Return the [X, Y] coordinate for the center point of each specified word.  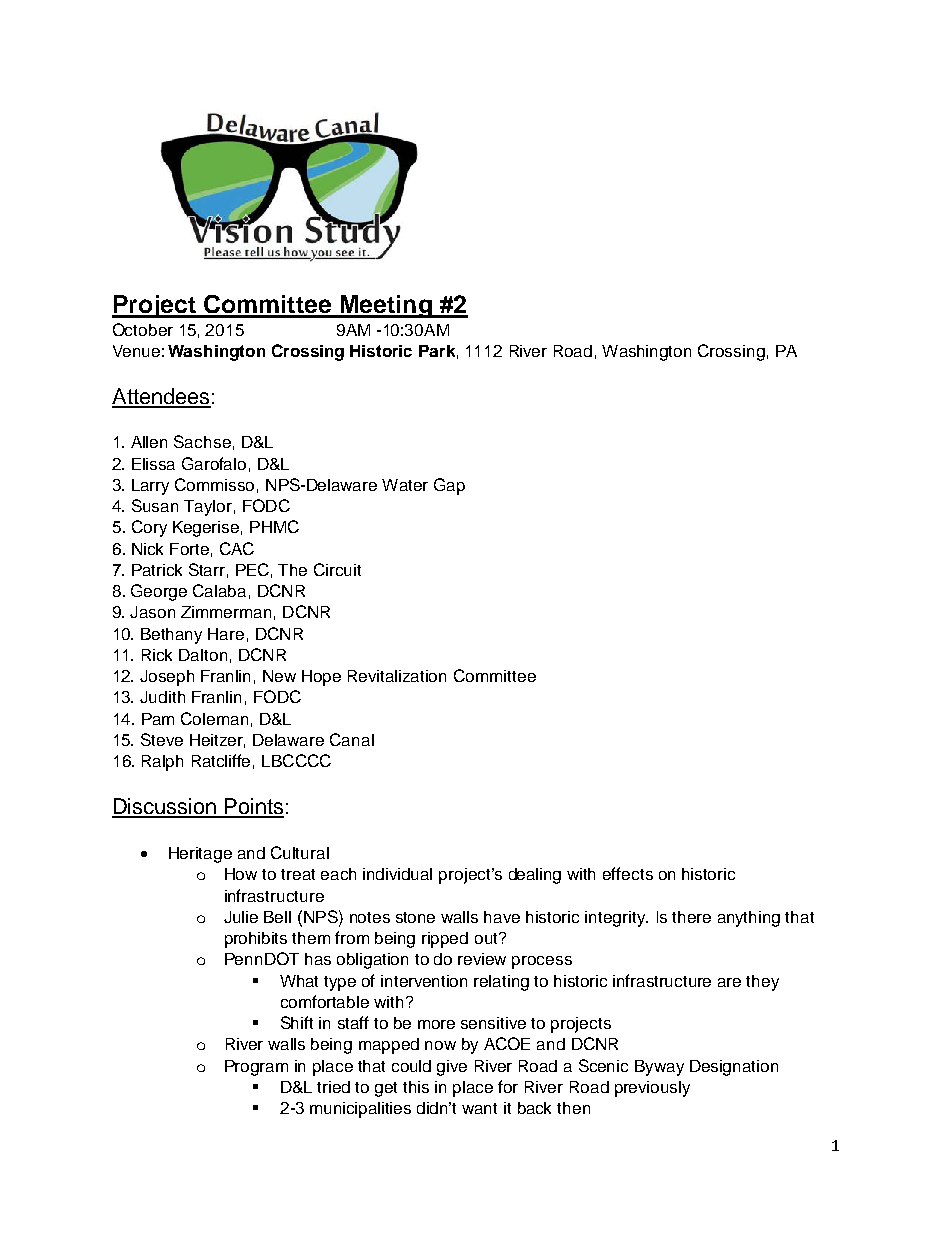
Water [405, 485]
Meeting [386, 306]
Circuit [337, 569]
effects [628, 873]
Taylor [208, 508]
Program [256, 1068]
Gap [449, 486]
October [143, 329]
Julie [241, 917]
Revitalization [397, 676]
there [691, 917]
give [452, 1068]
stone [415, 917]
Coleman [214, 718]
